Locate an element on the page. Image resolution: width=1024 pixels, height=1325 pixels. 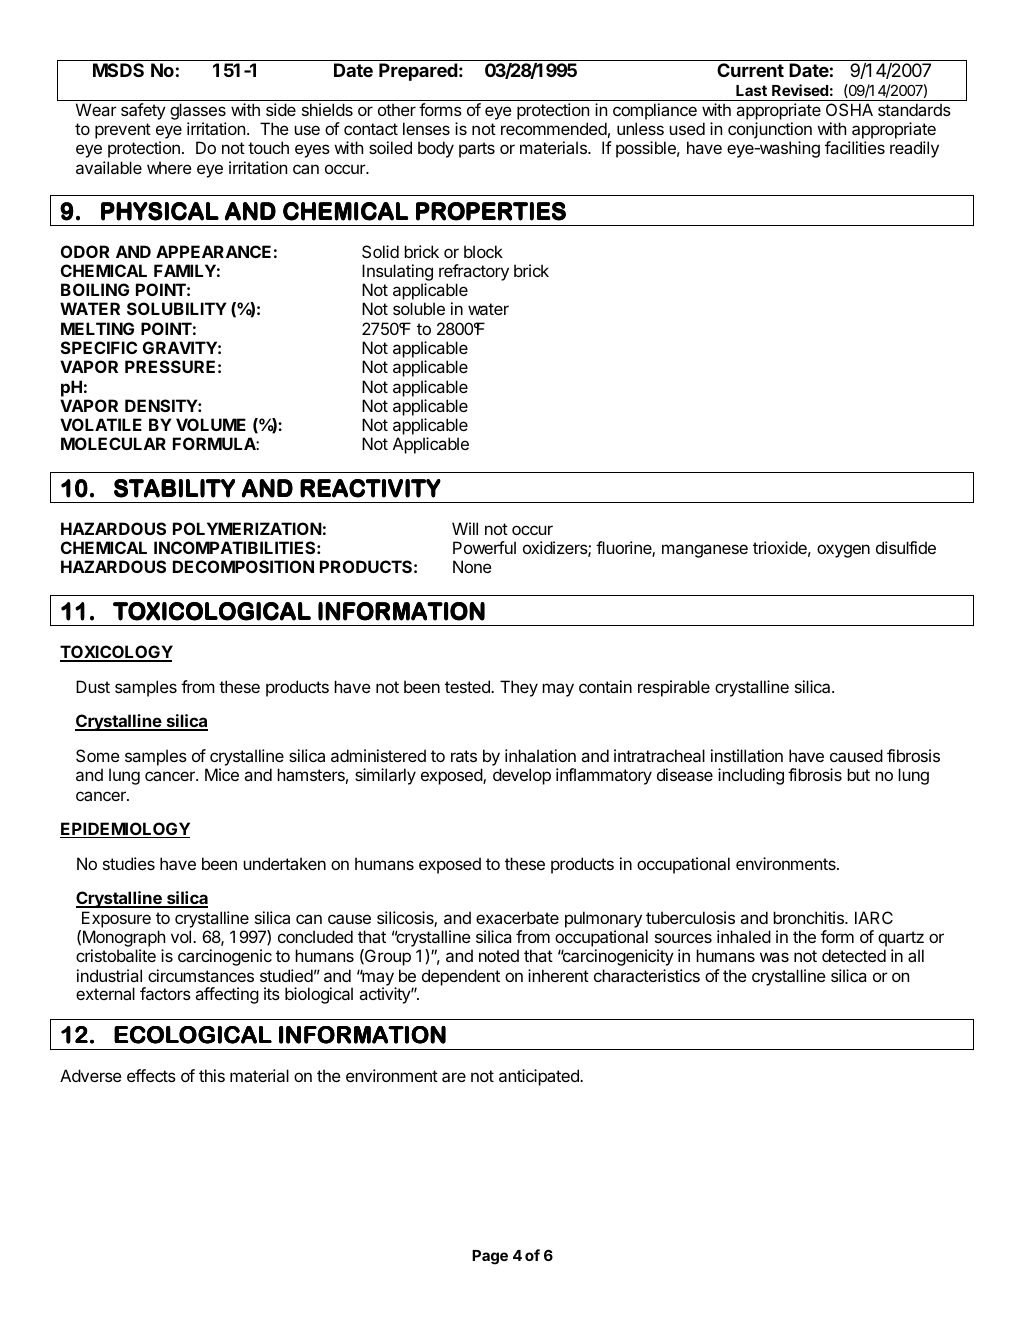
recommended is located at coordinates (554, 128).
